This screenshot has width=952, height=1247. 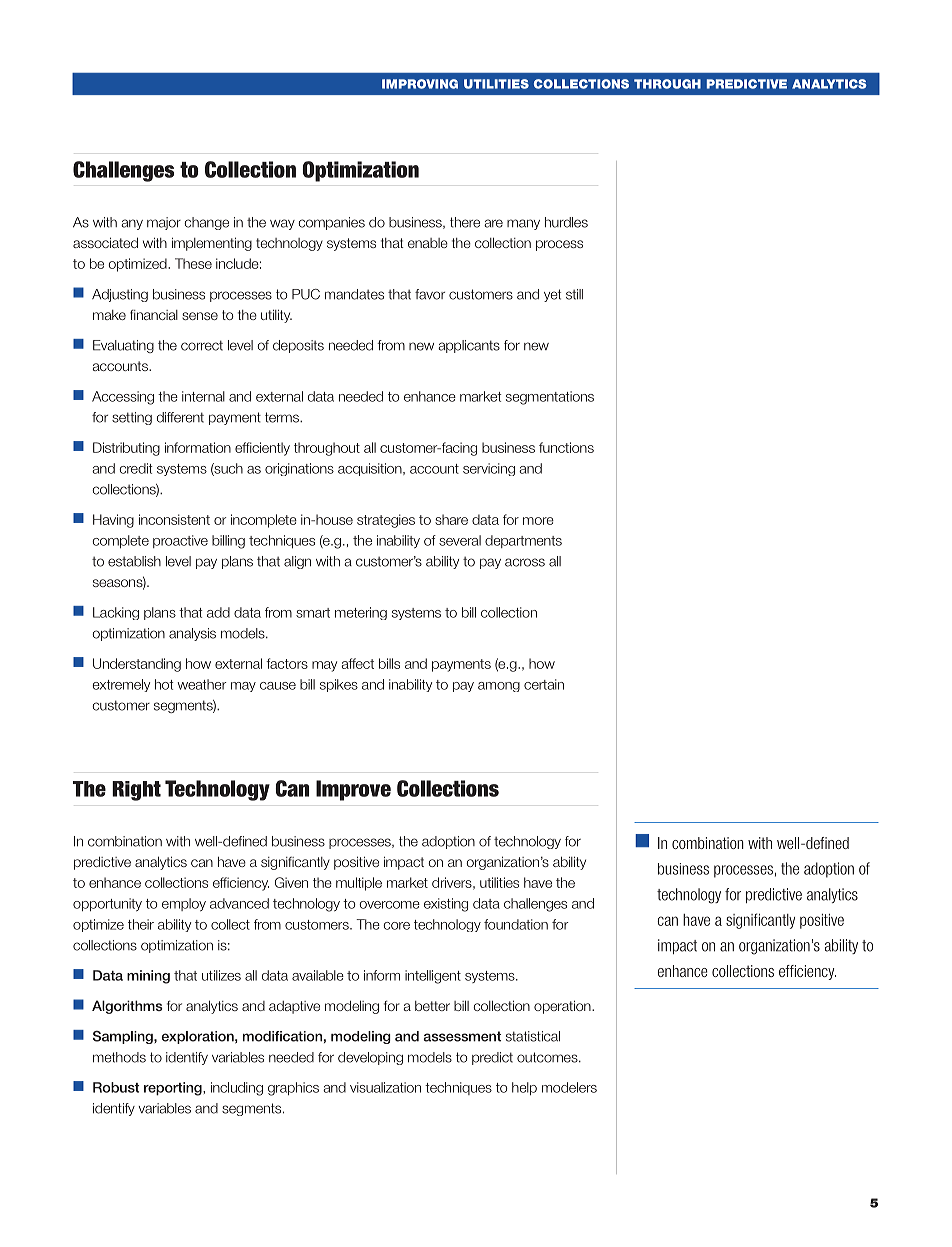 What do you see at coordinates (525, 562) in the screenshot?
I see `across` at bounding box center [525, 562].
